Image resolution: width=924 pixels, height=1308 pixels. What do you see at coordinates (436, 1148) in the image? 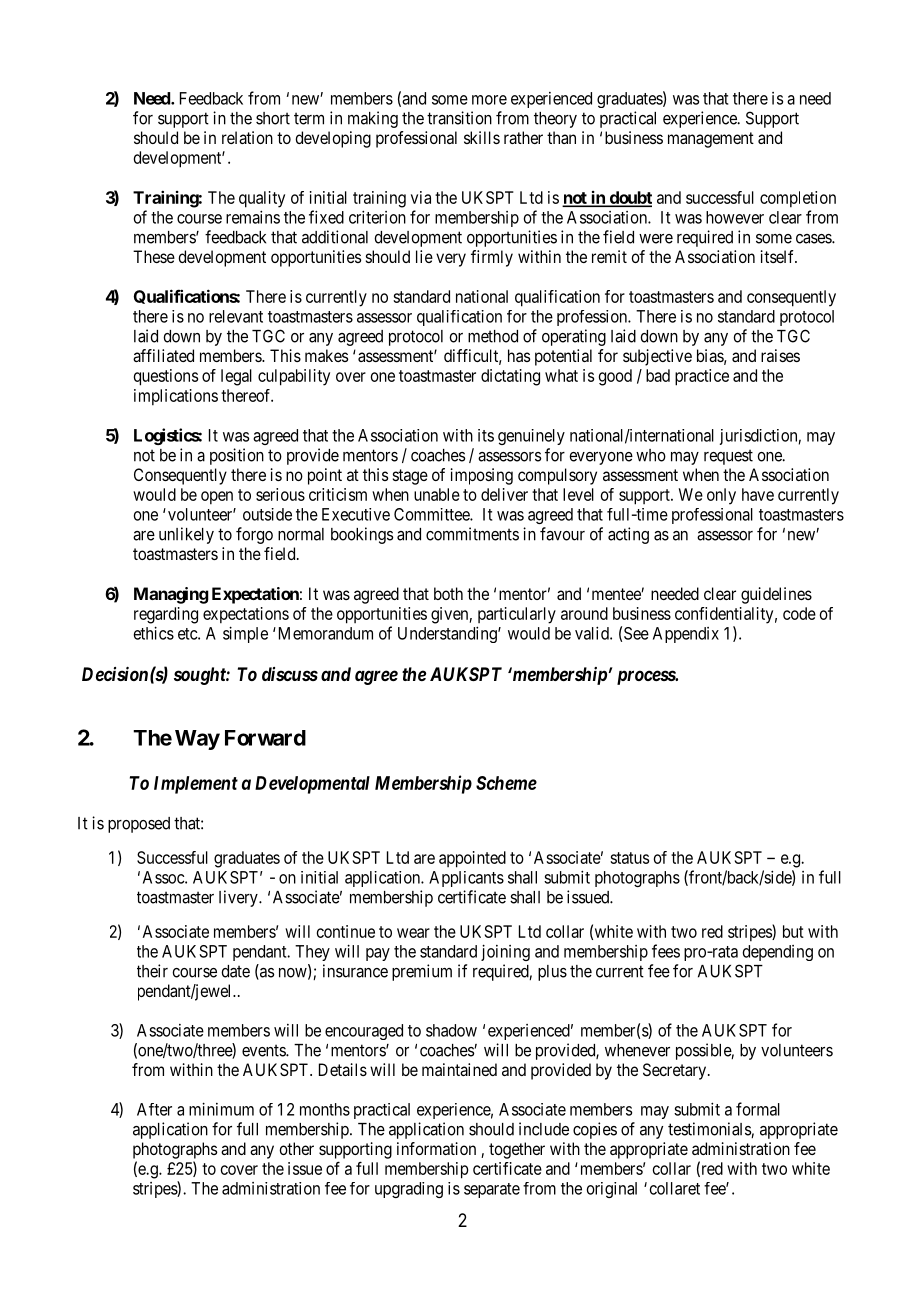
I see `information` at bounding box center [436, 1148].
